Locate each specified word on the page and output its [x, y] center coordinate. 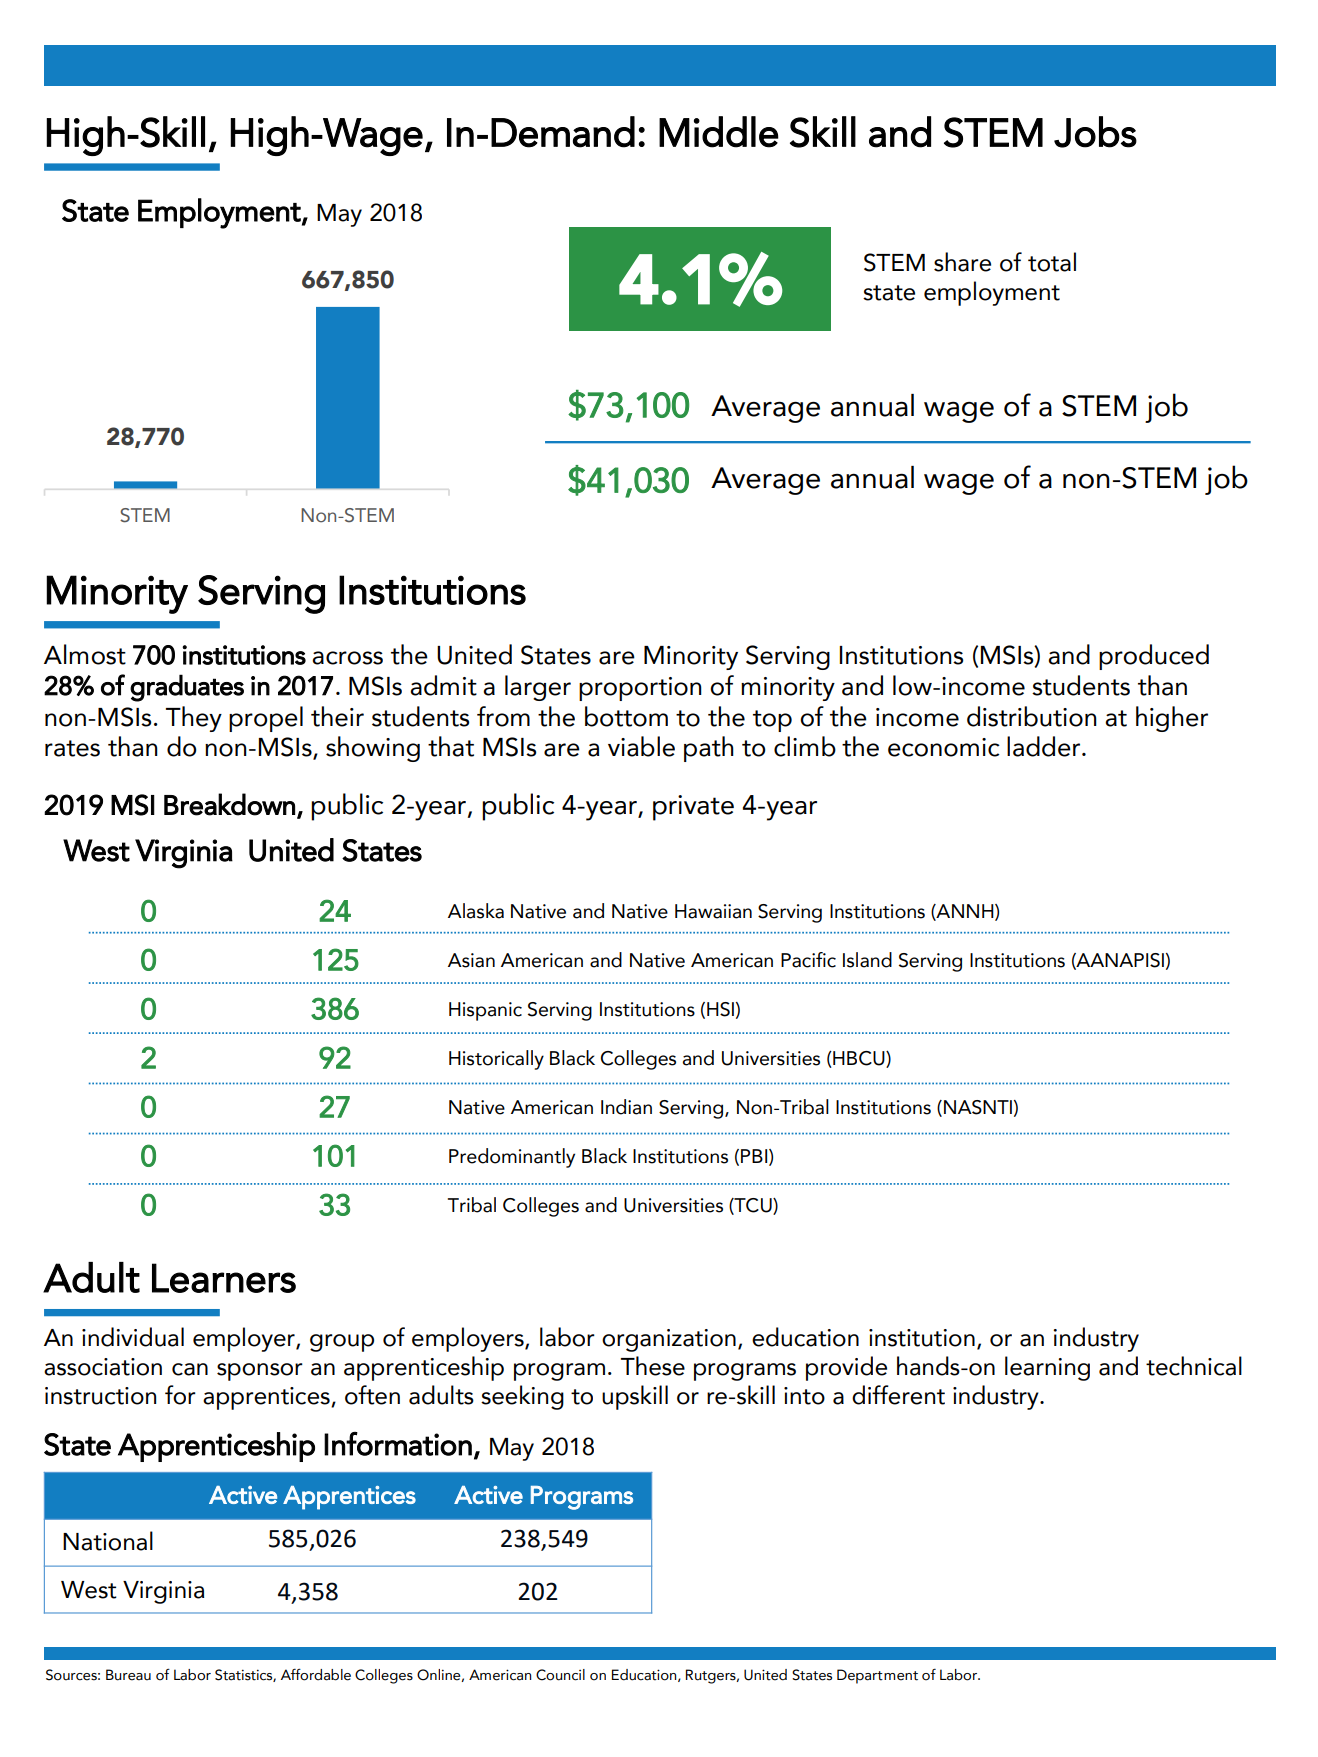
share [962, 262]
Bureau [128, 1675]
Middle [719, 132]
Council [560, 1675]
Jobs [1095, 132]
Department [877, 1676]
